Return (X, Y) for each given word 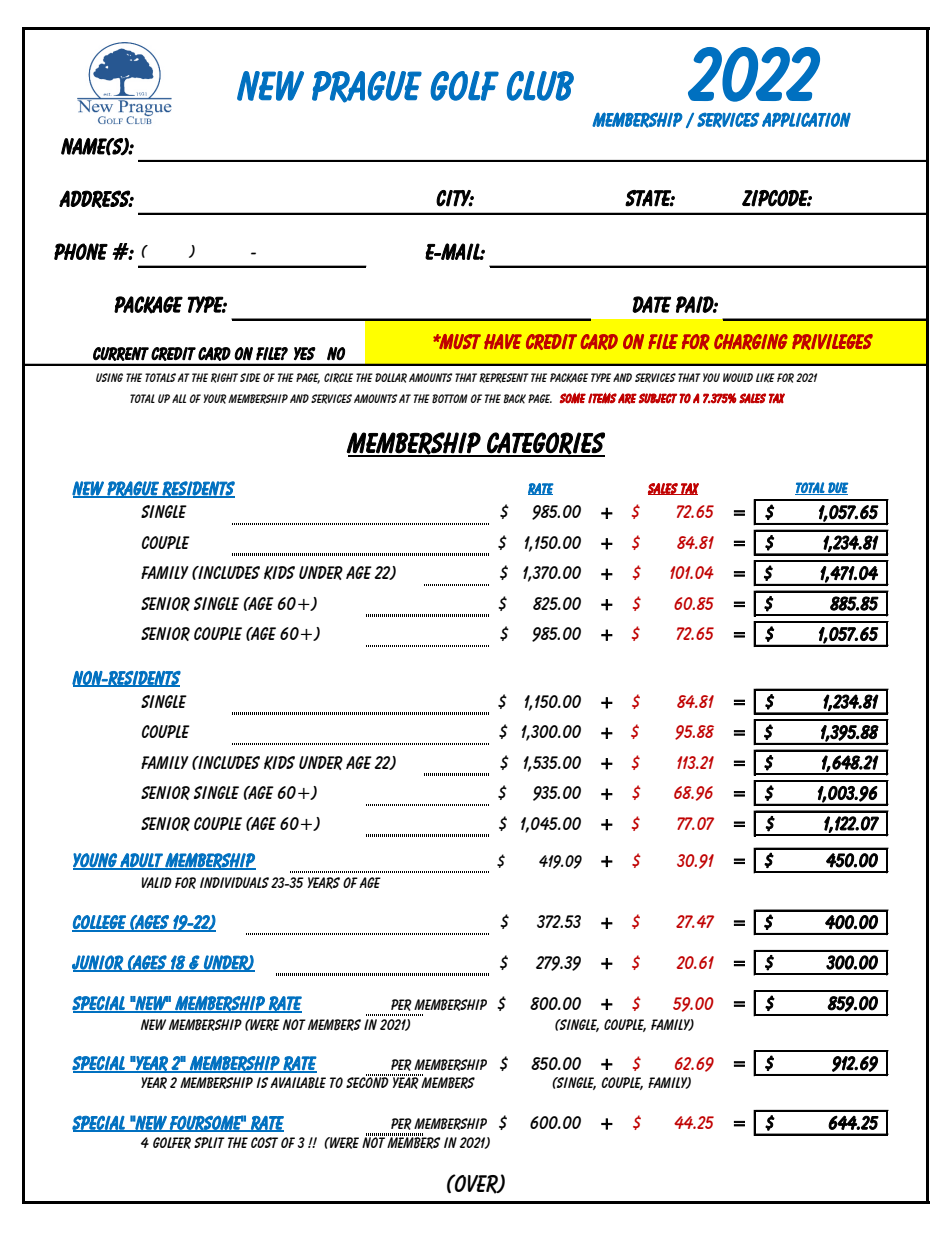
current (121, 354)
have (503, 341)
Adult (141, 861)
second (368, 1081)
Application (806, 120)
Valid (157, 882)
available (298, 1083)
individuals (234, 882)
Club (540, 86)
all (179, 398)
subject (658, 398)
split (209, 1142)
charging (751, 342)
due (837, 488)
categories (545, 444)
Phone (81, 251)
